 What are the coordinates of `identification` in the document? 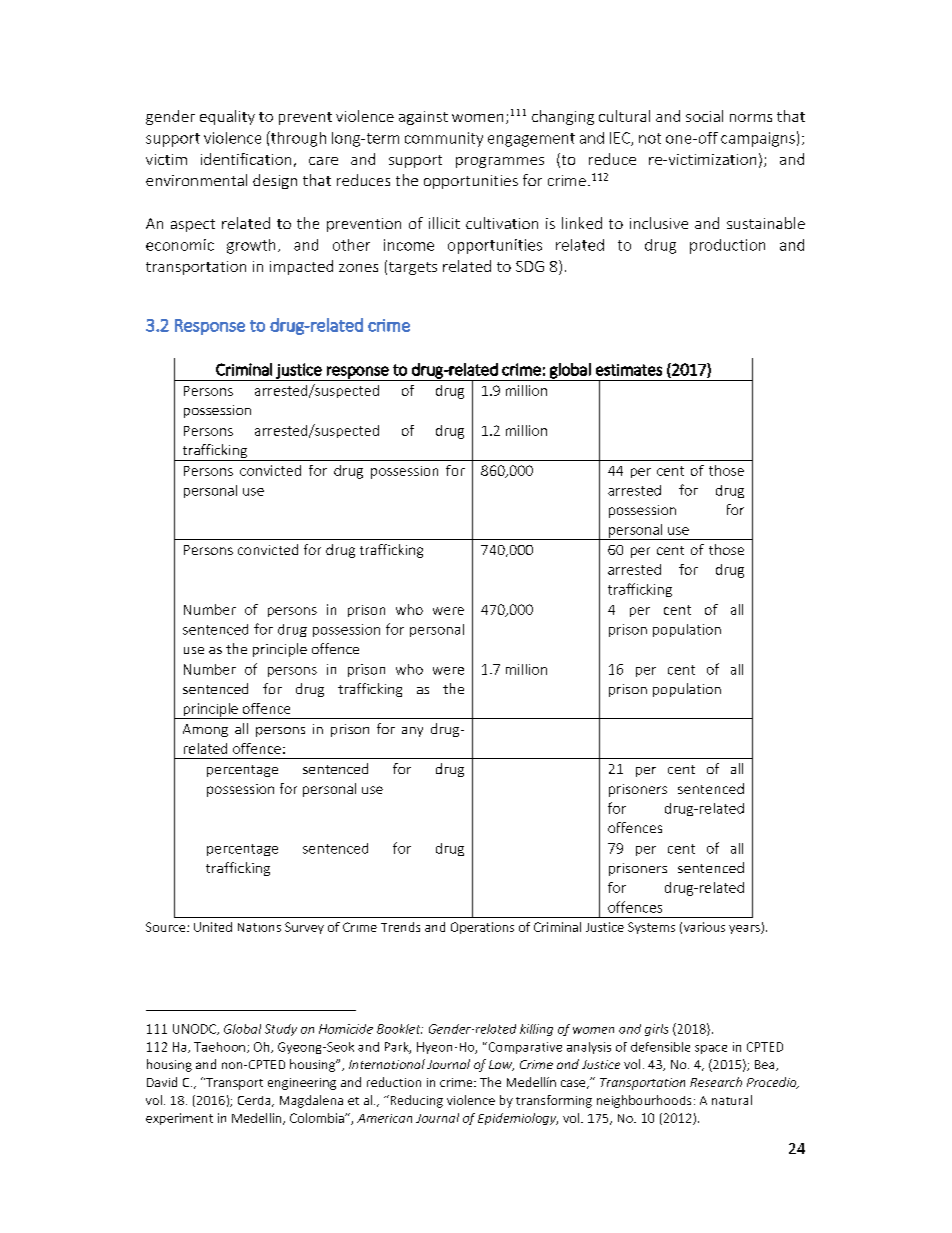 It's located at (246, 159).
